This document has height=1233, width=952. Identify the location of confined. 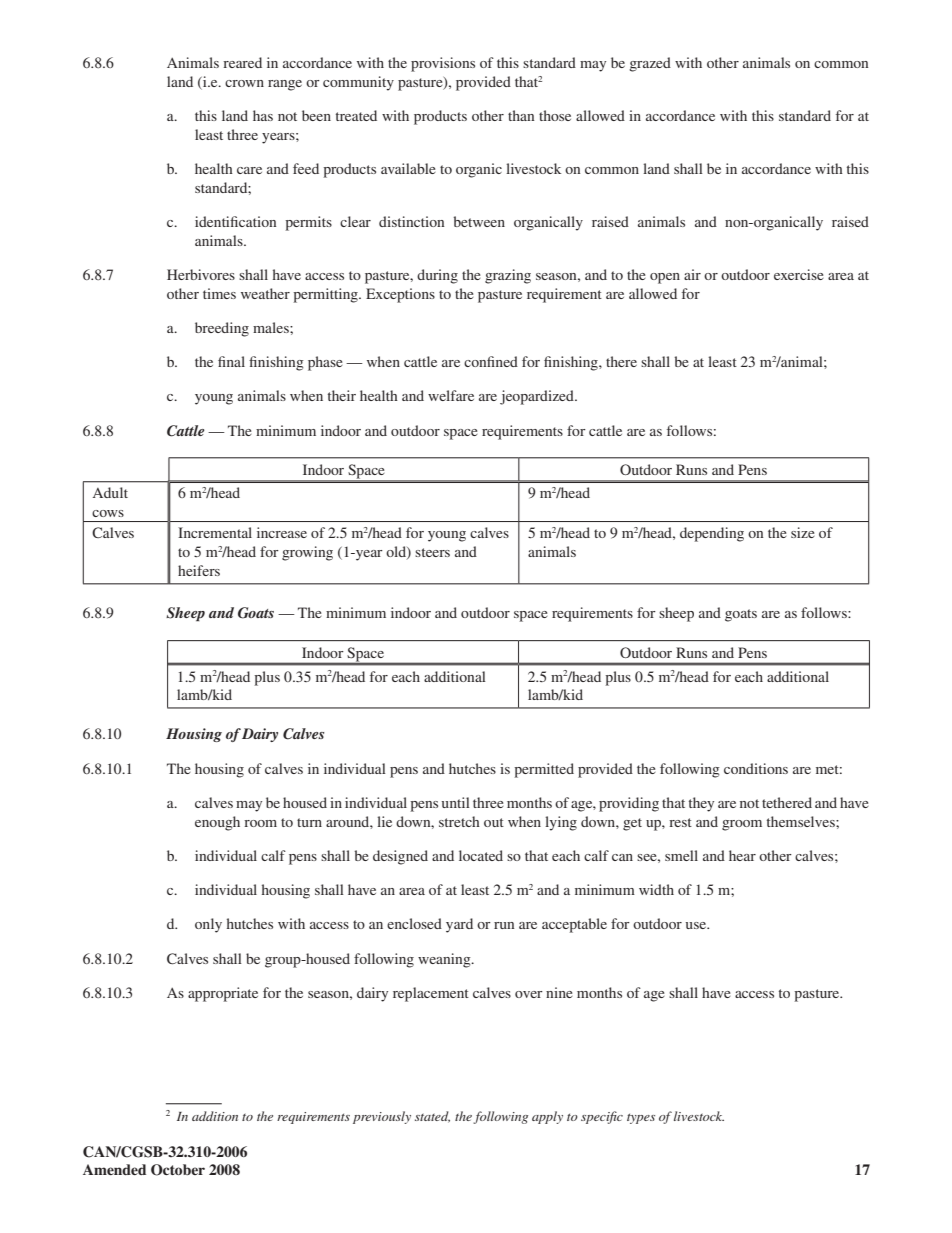
(491, 361).
